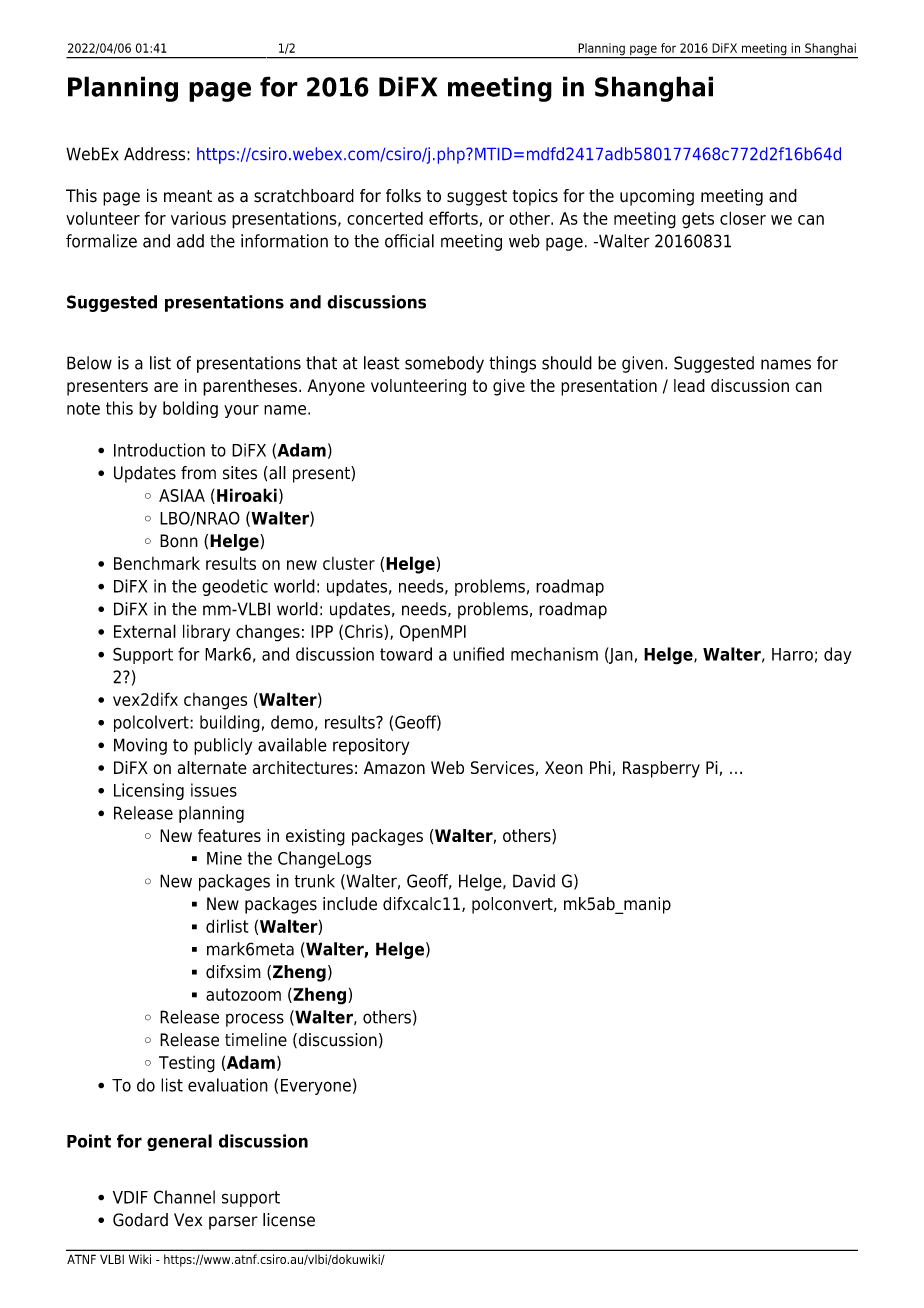 The width and height of the screenshot is (924, 1308). Describe the element at coordinates (502, 767) in the screenshot. I see `Services` at that location.
